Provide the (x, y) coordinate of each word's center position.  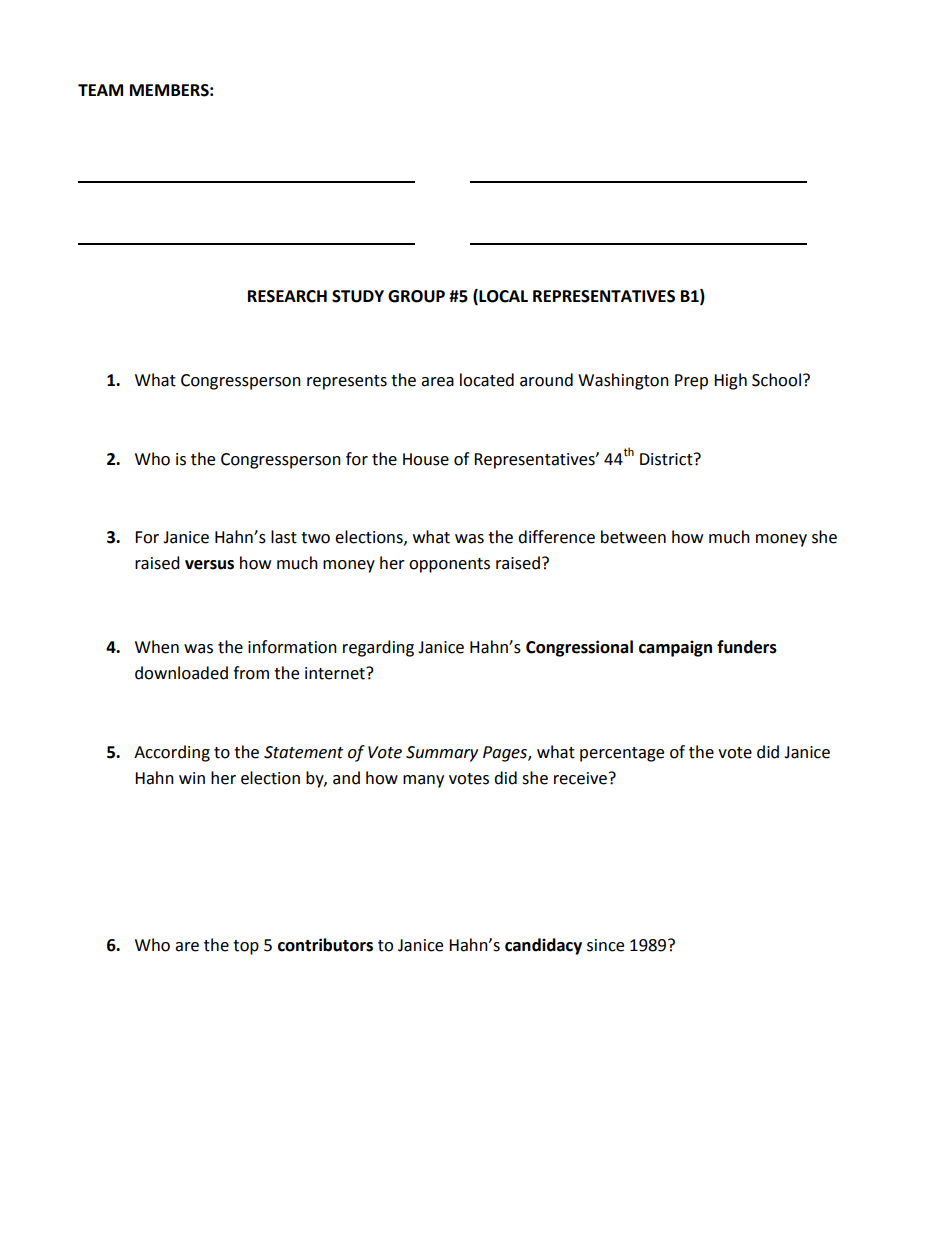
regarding (378, 648)
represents (347, 382)
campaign (675, 648)
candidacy (543, 946)
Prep (691, 382)
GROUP (416, 296)
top (246, 947)
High (730, 381)
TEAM (100, 90)
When (157, 647)
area (437, 382)
